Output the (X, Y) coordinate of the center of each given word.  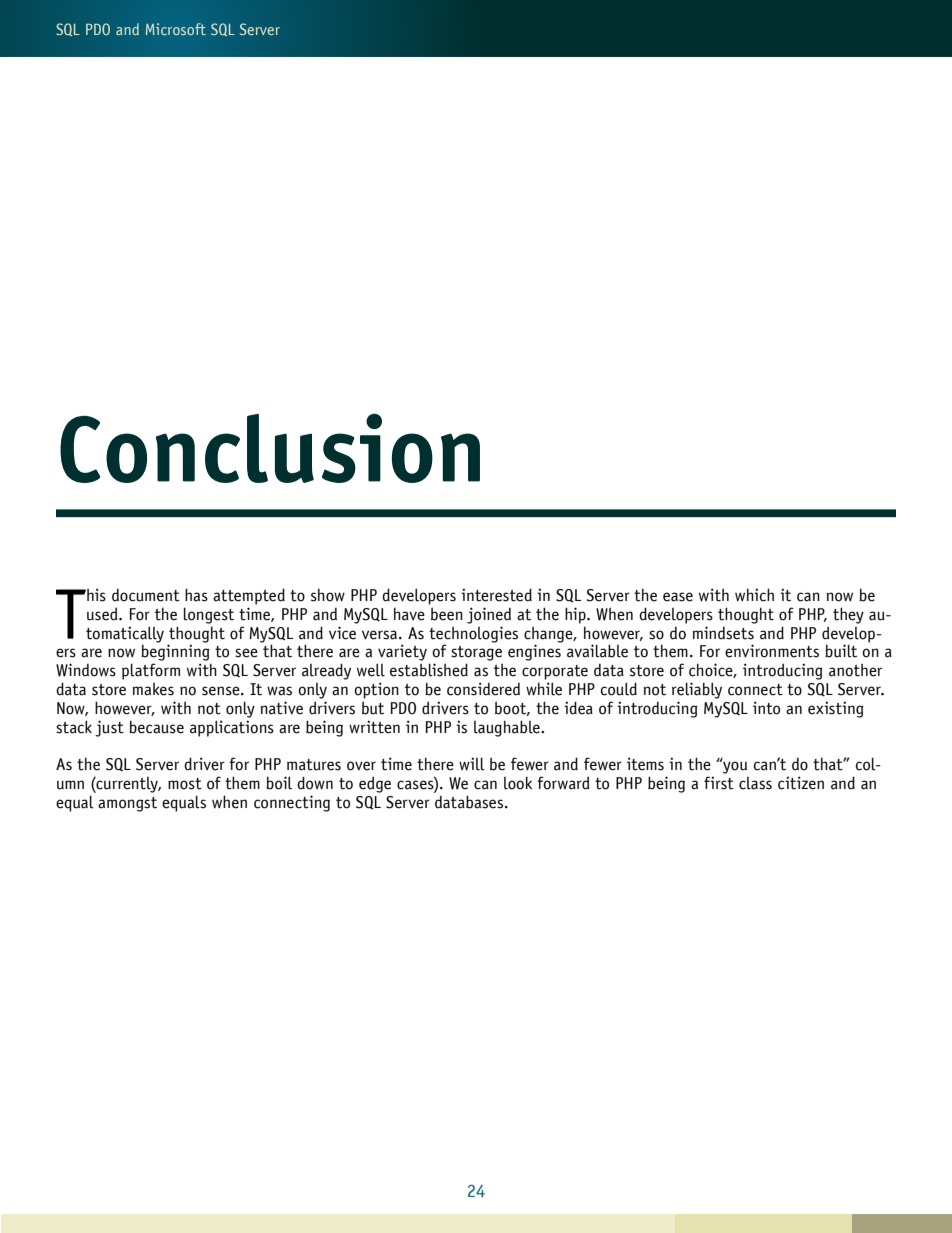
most (185, 784)
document (146, 595)
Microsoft (176, 29)
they (848, 615)
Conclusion (270, 448)
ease (678, 597)
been (447, 614)
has (196, 595)
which (754, 595)
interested (496, 595)
